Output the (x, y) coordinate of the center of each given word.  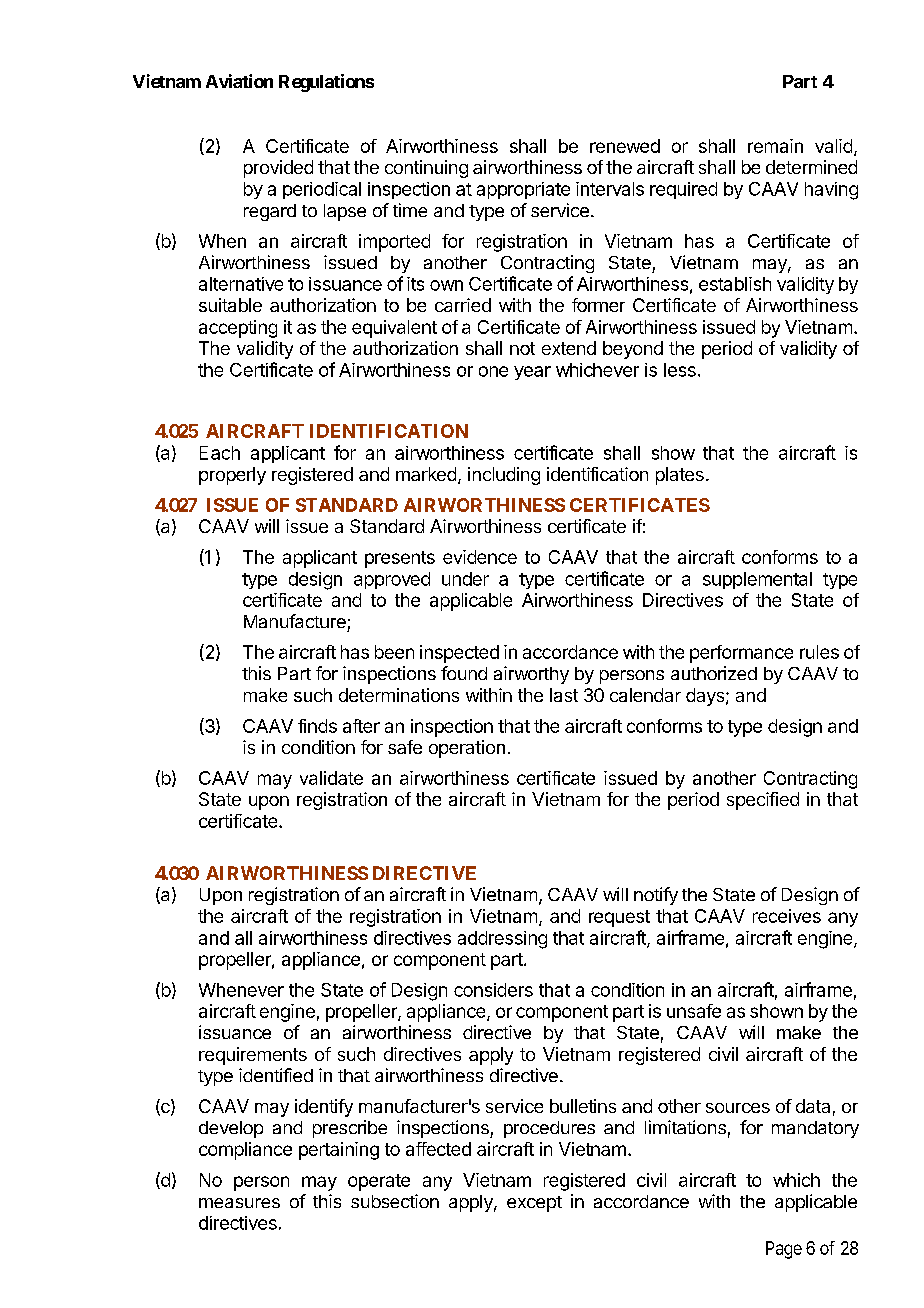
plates (680, 476)
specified (763, 801)
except (534, 1204)
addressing (502, 940)
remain (775, 146)
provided (278, 169)
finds (317, 726)
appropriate (523, 190)
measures (239, 1203)
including (504, 476)
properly (232, 476)
